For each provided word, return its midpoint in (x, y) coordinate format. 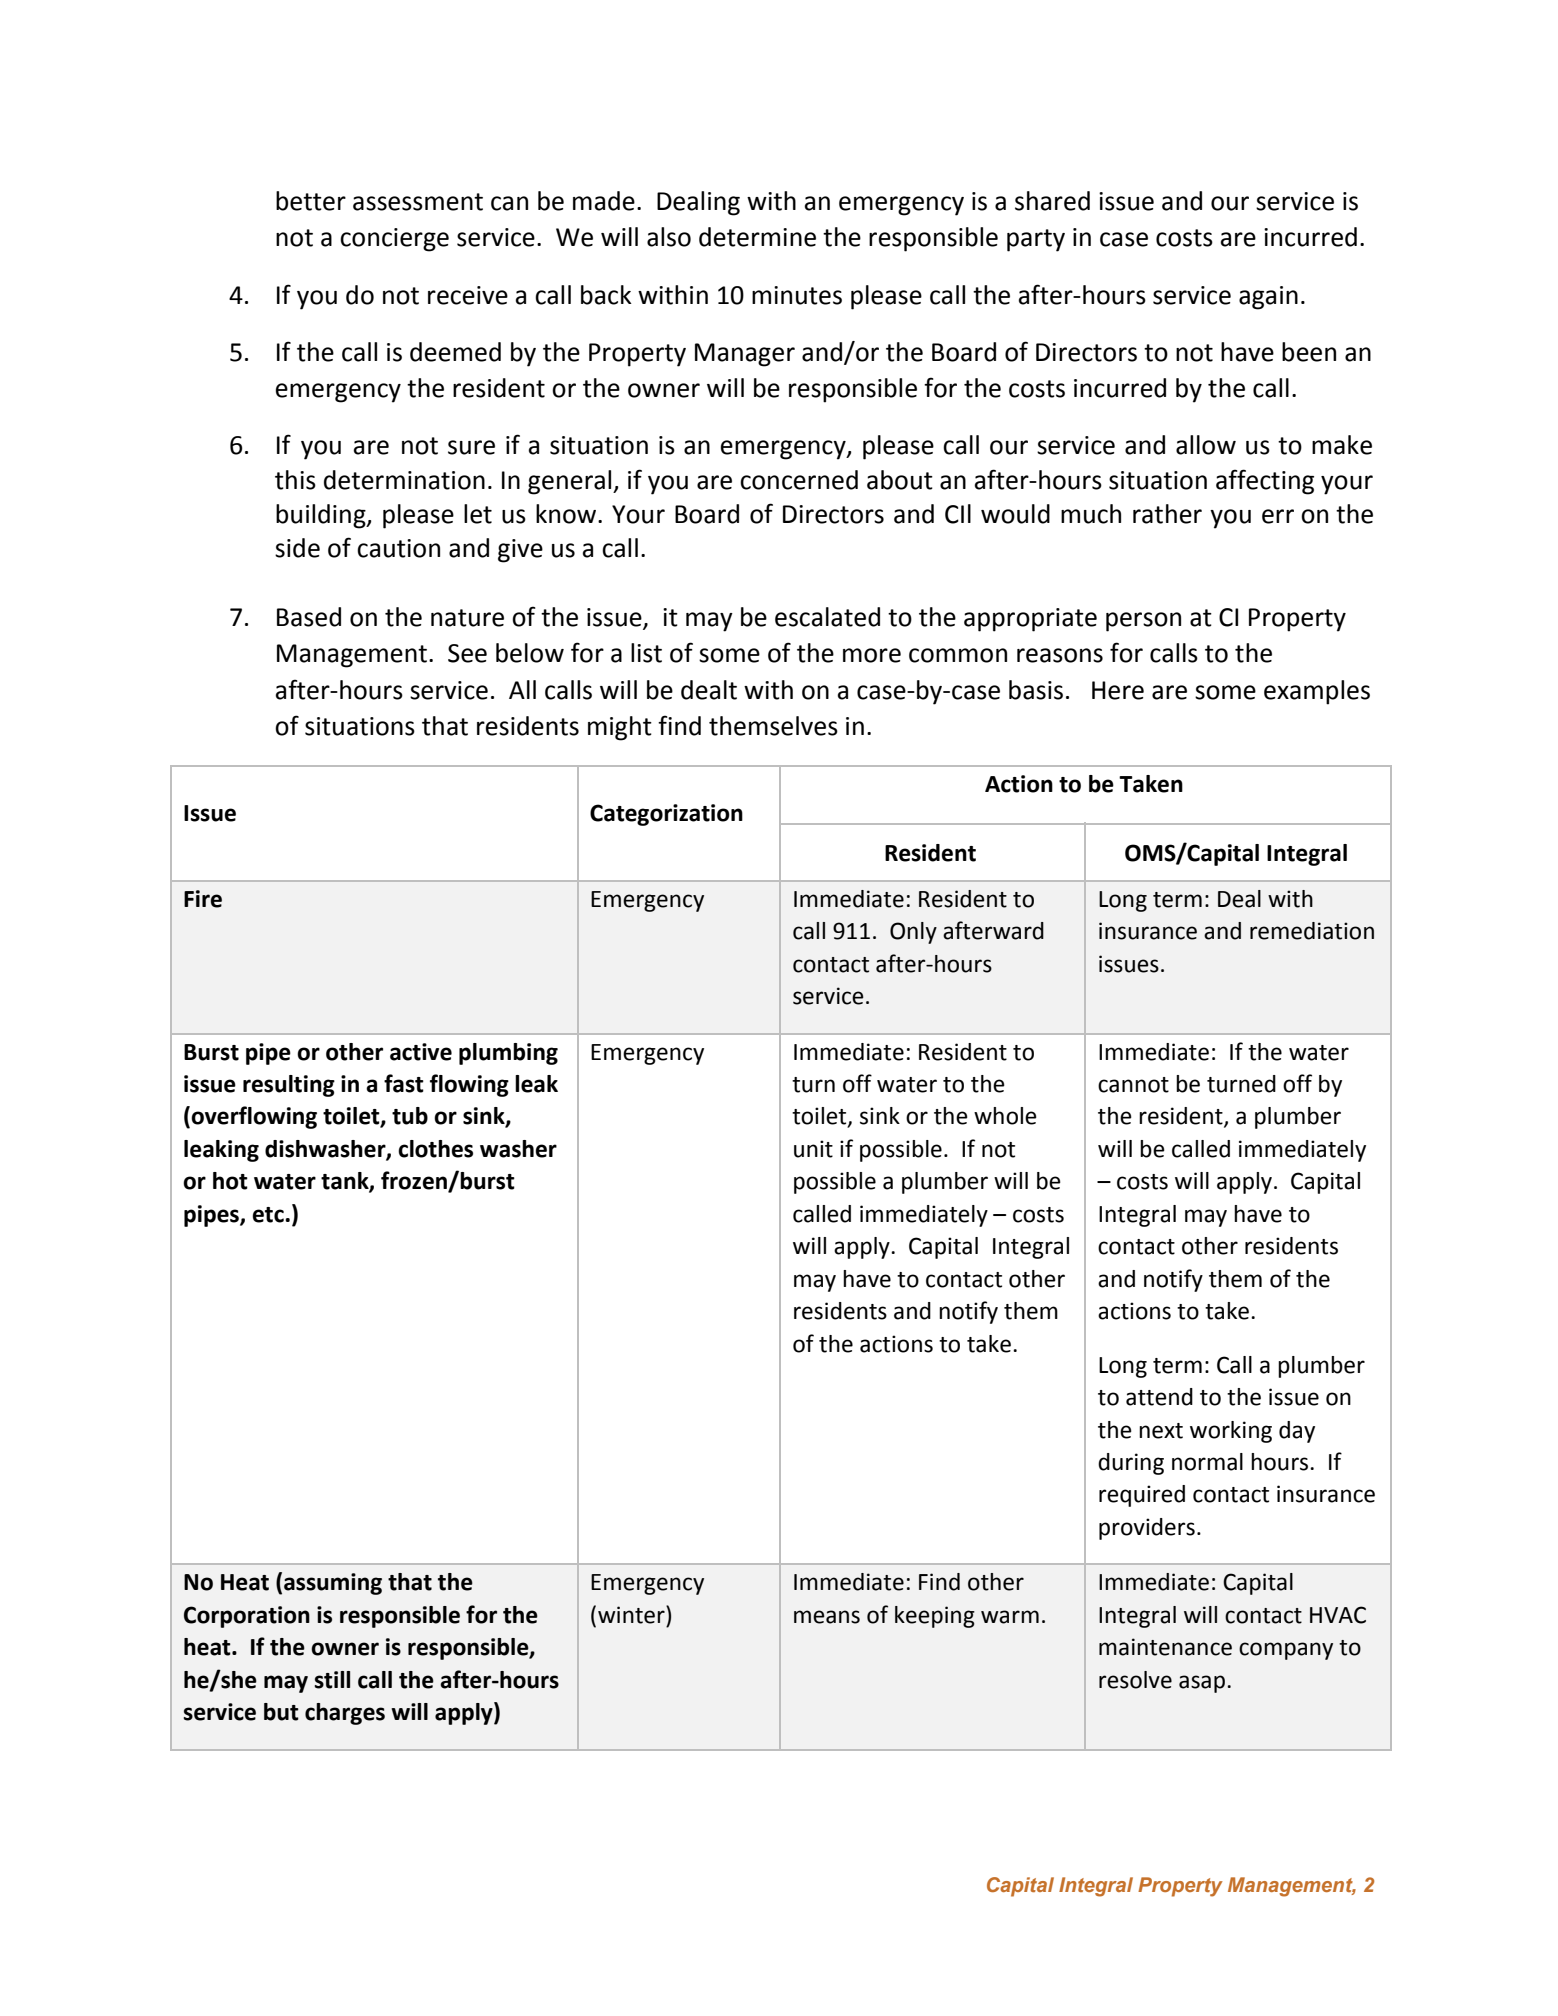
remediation (1312, 931)
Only (913, 933)
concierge (394, 240)
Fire (203, 899)
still (332, 1680)
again (1268, 298)
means (827, 1617)
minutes (797, 295)
